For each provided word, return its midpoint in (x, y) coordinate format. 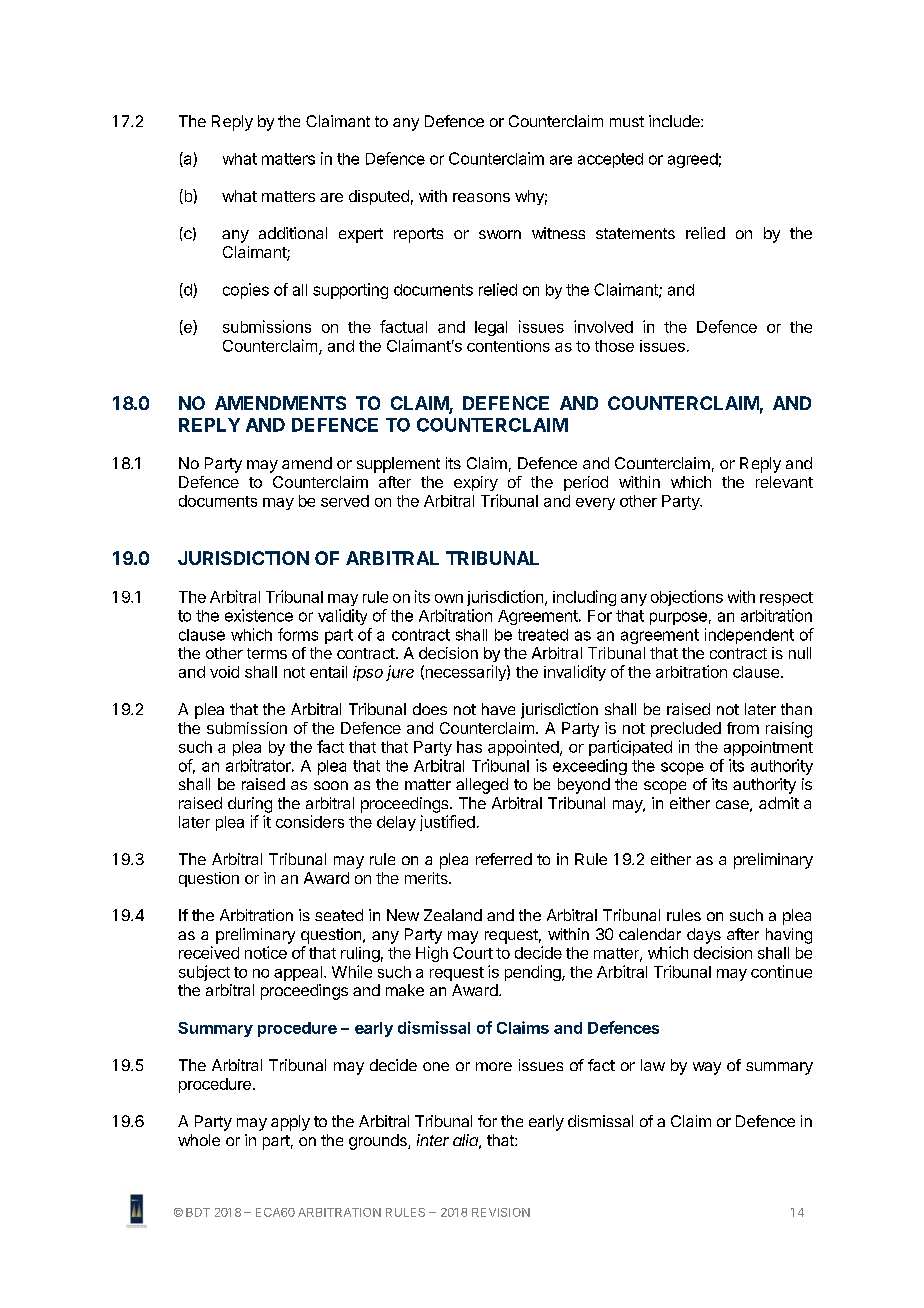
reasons (481, 197)
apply (290, 1123)
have (498, 709)
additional (293, 233)
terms (267, 653)
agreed (693, 160)
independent (749, 636)
